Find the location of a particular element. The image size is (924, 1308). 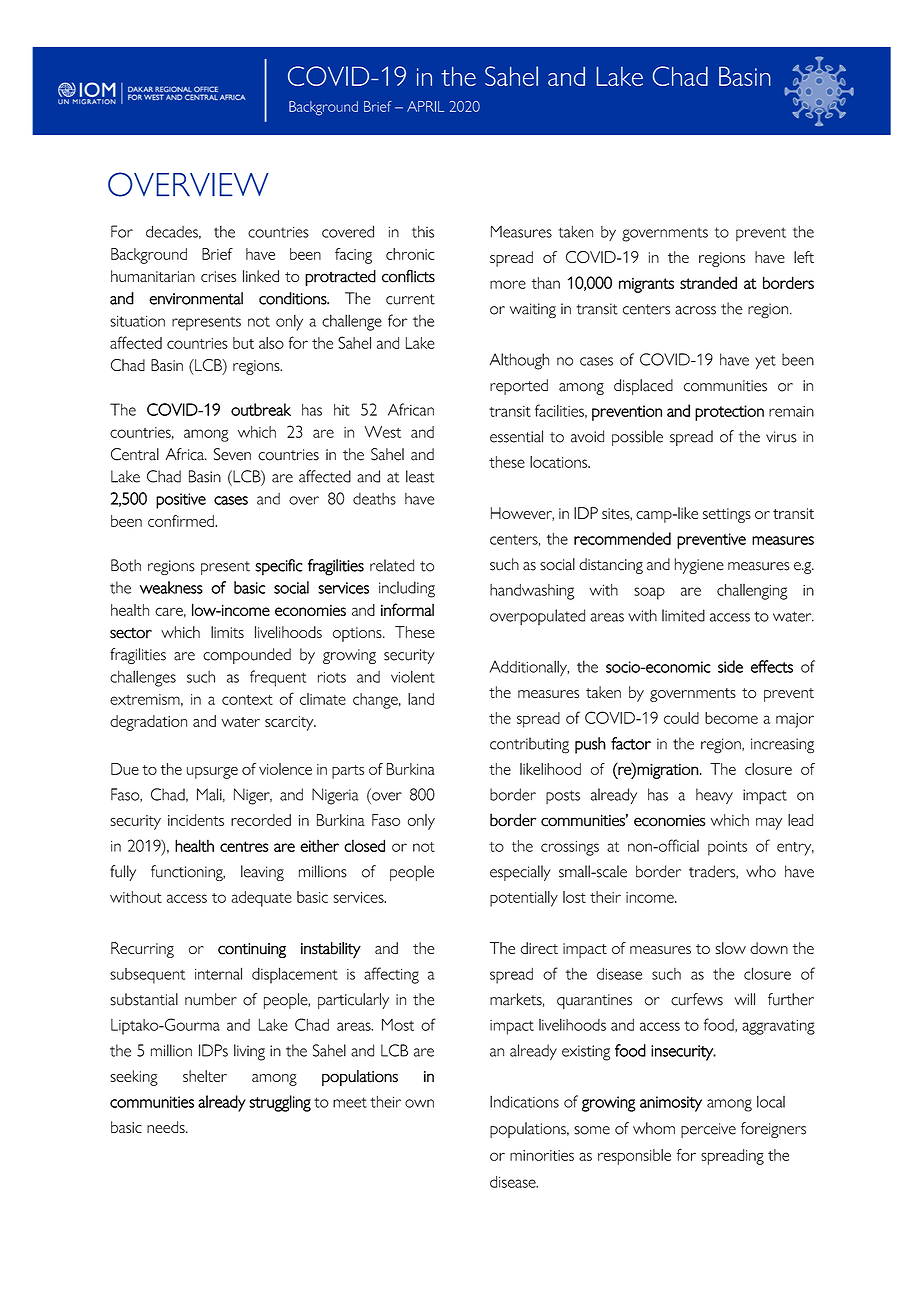

left is located at coordinates (804, 257).
